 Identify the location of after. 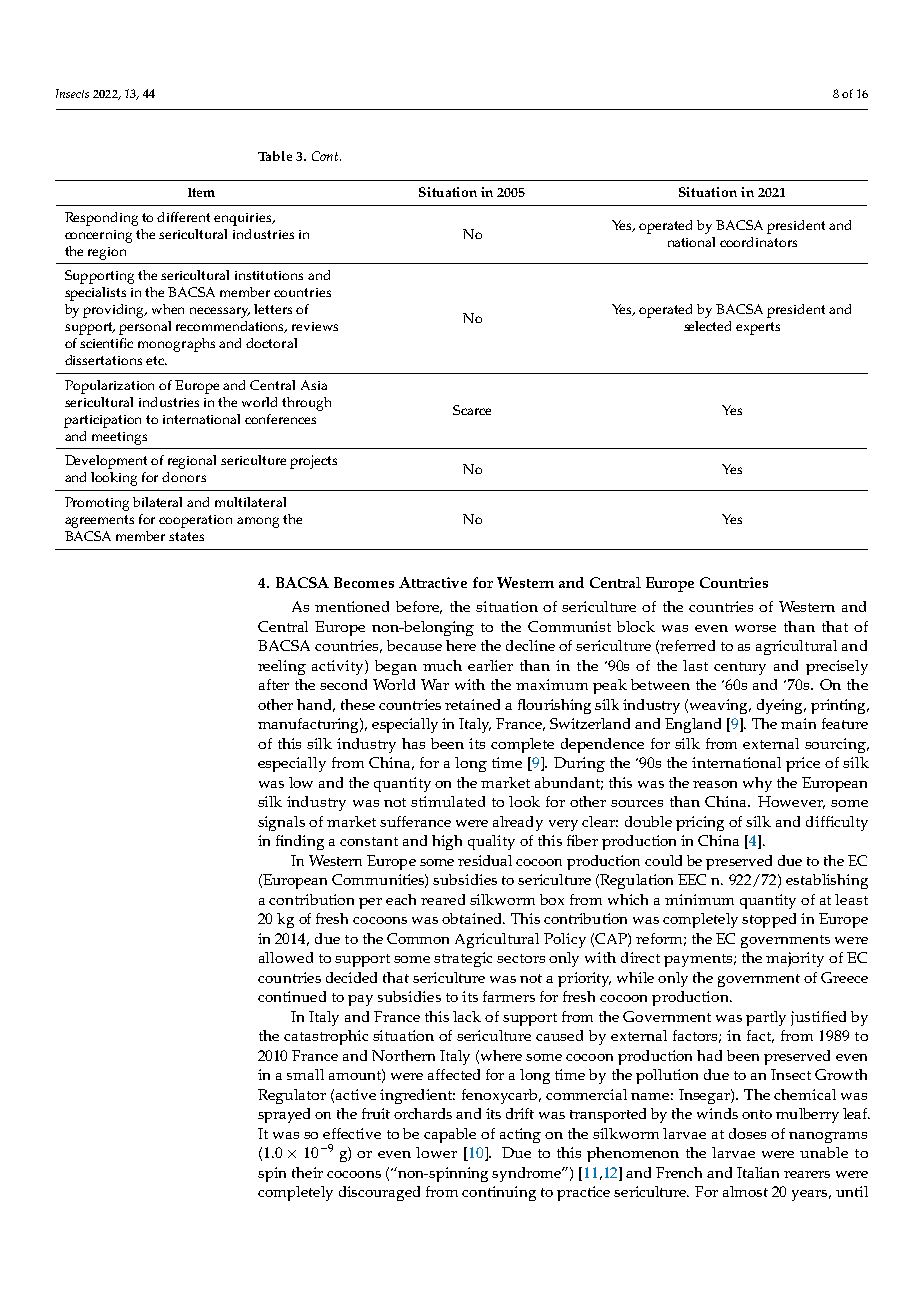
(274, 684).
